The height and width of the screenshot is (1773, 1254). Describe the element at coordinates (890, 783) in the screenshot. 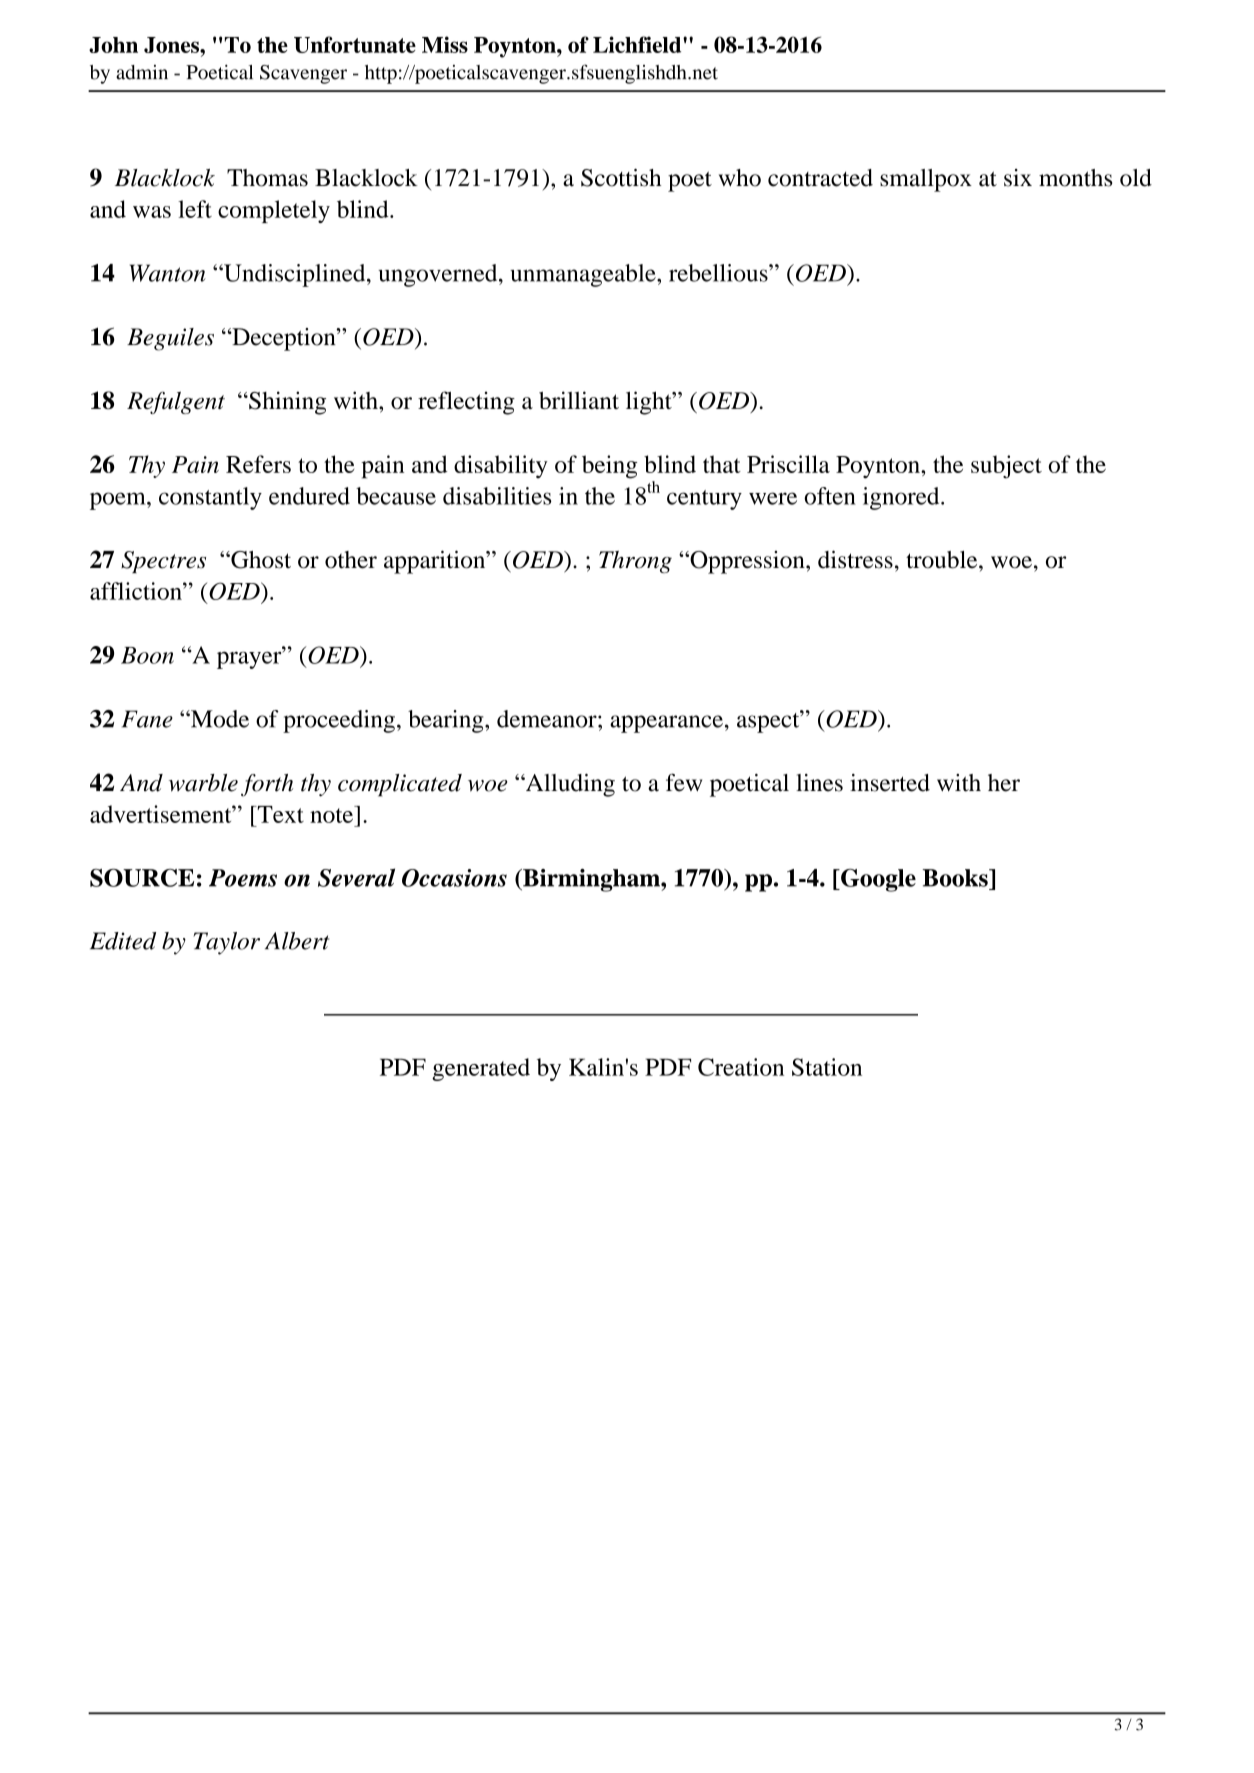

I see `inserted` at that location.
